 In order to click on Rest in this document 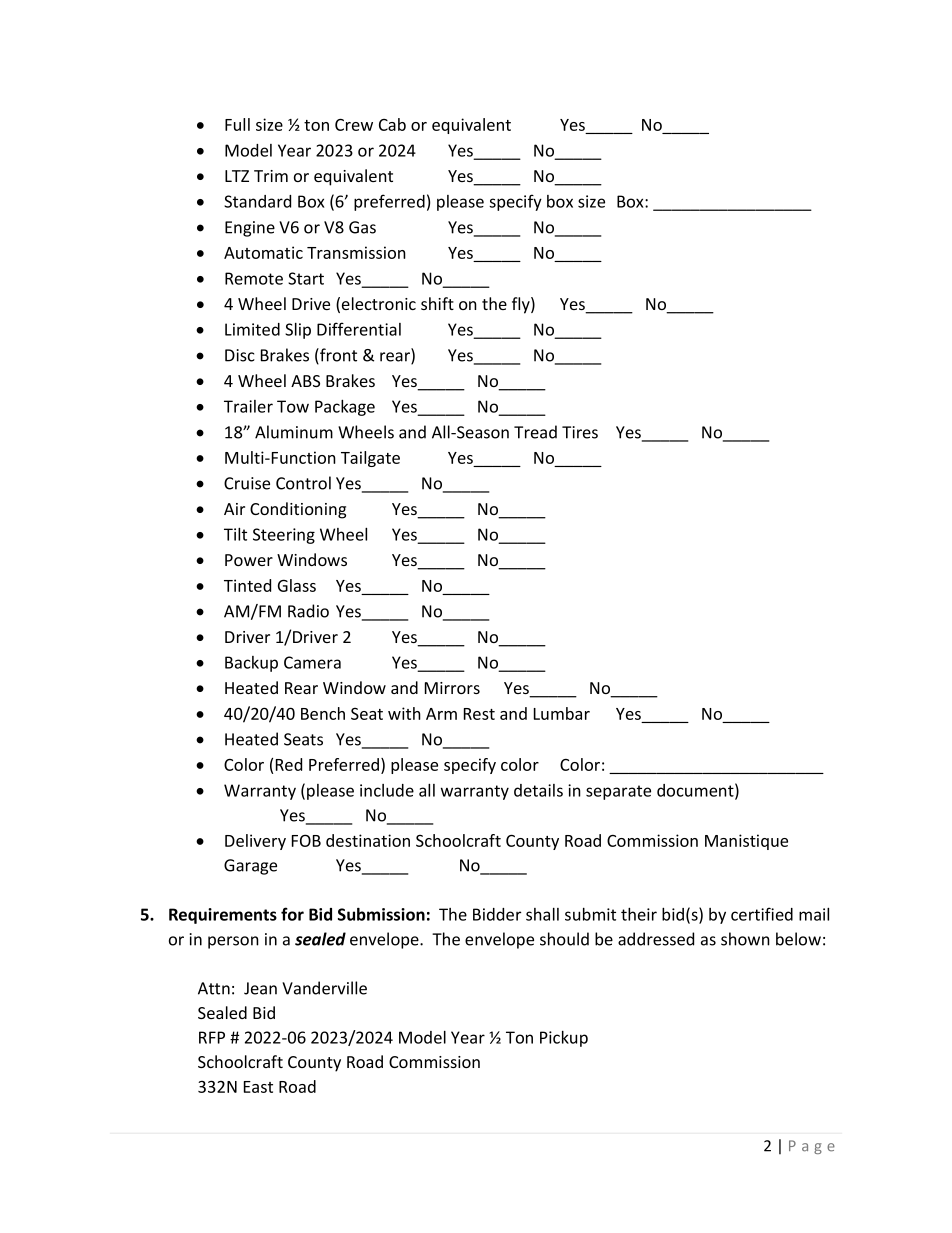, I will do `click(479, 714)`.
